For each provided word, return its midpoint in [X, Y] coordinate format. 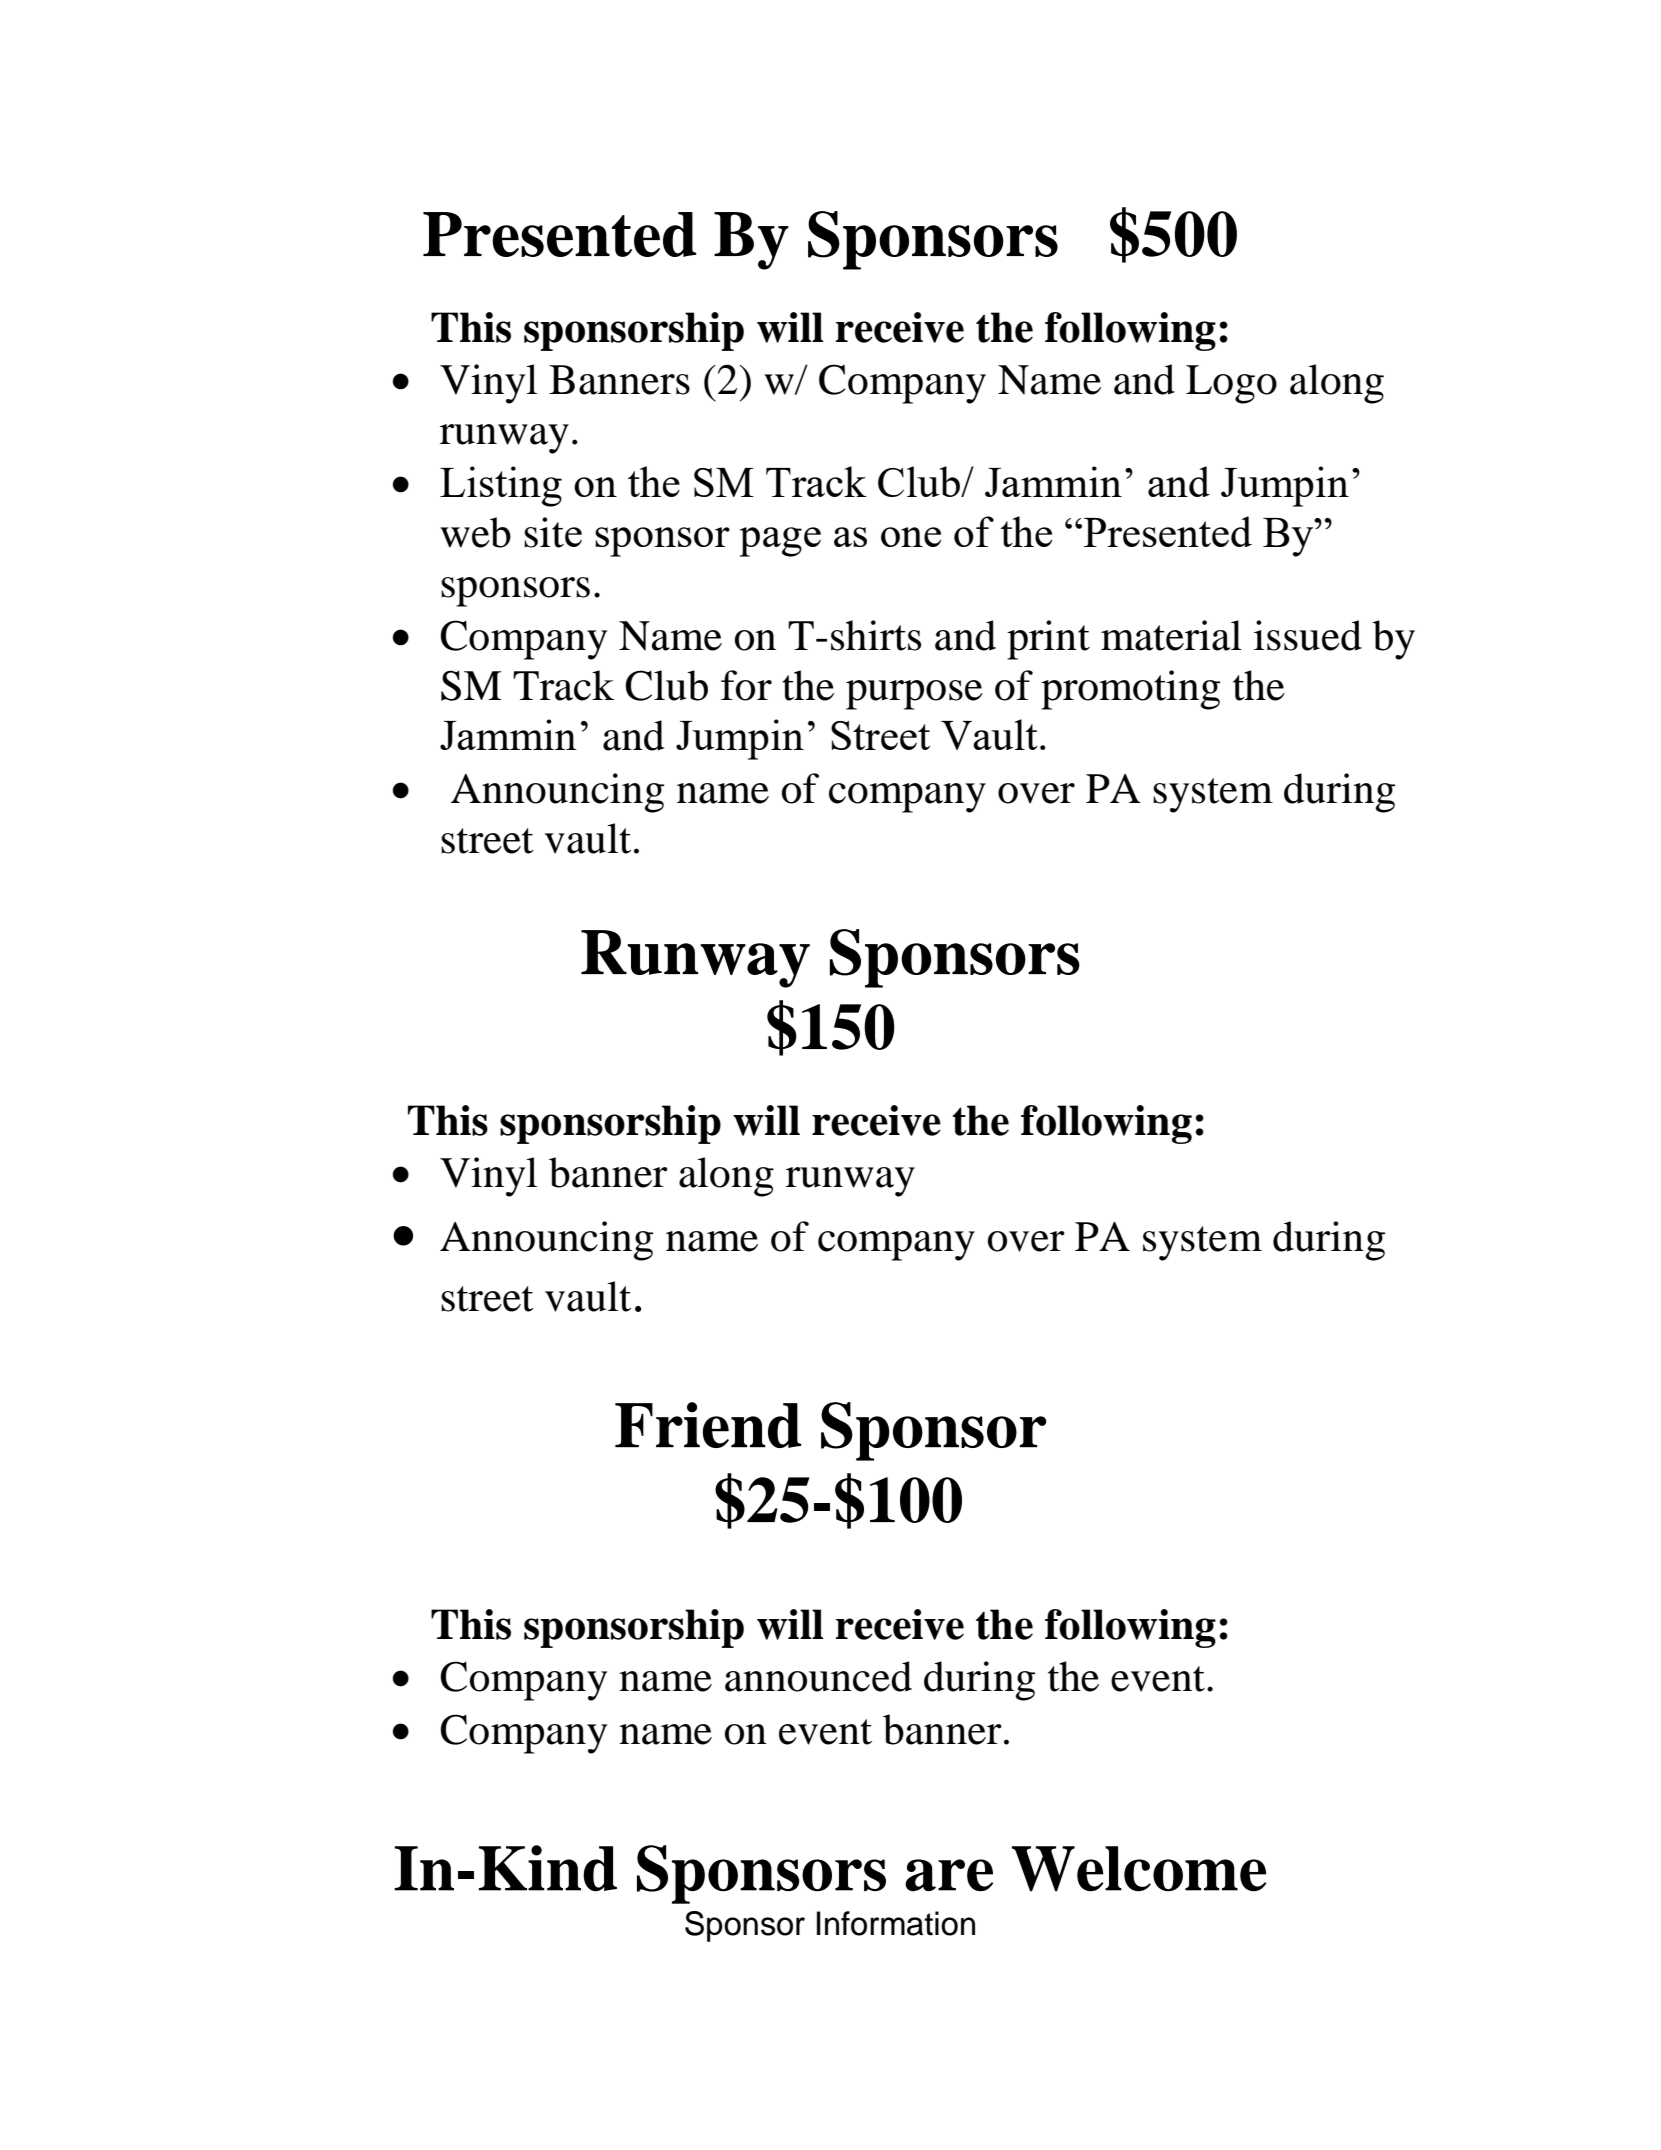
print [1048, 640]
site [553, 532]
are [949, 1875]
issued [1308, 635]
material [1171, 635]
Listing [501, 486]
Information [896, 1923]
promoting [1130, 690]
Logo [1231, 384]
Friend [708, 1425]
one [911, 537]
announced [818, 1676]
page [780, 542]
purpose [914, 695]
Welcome [1139, 1869]
